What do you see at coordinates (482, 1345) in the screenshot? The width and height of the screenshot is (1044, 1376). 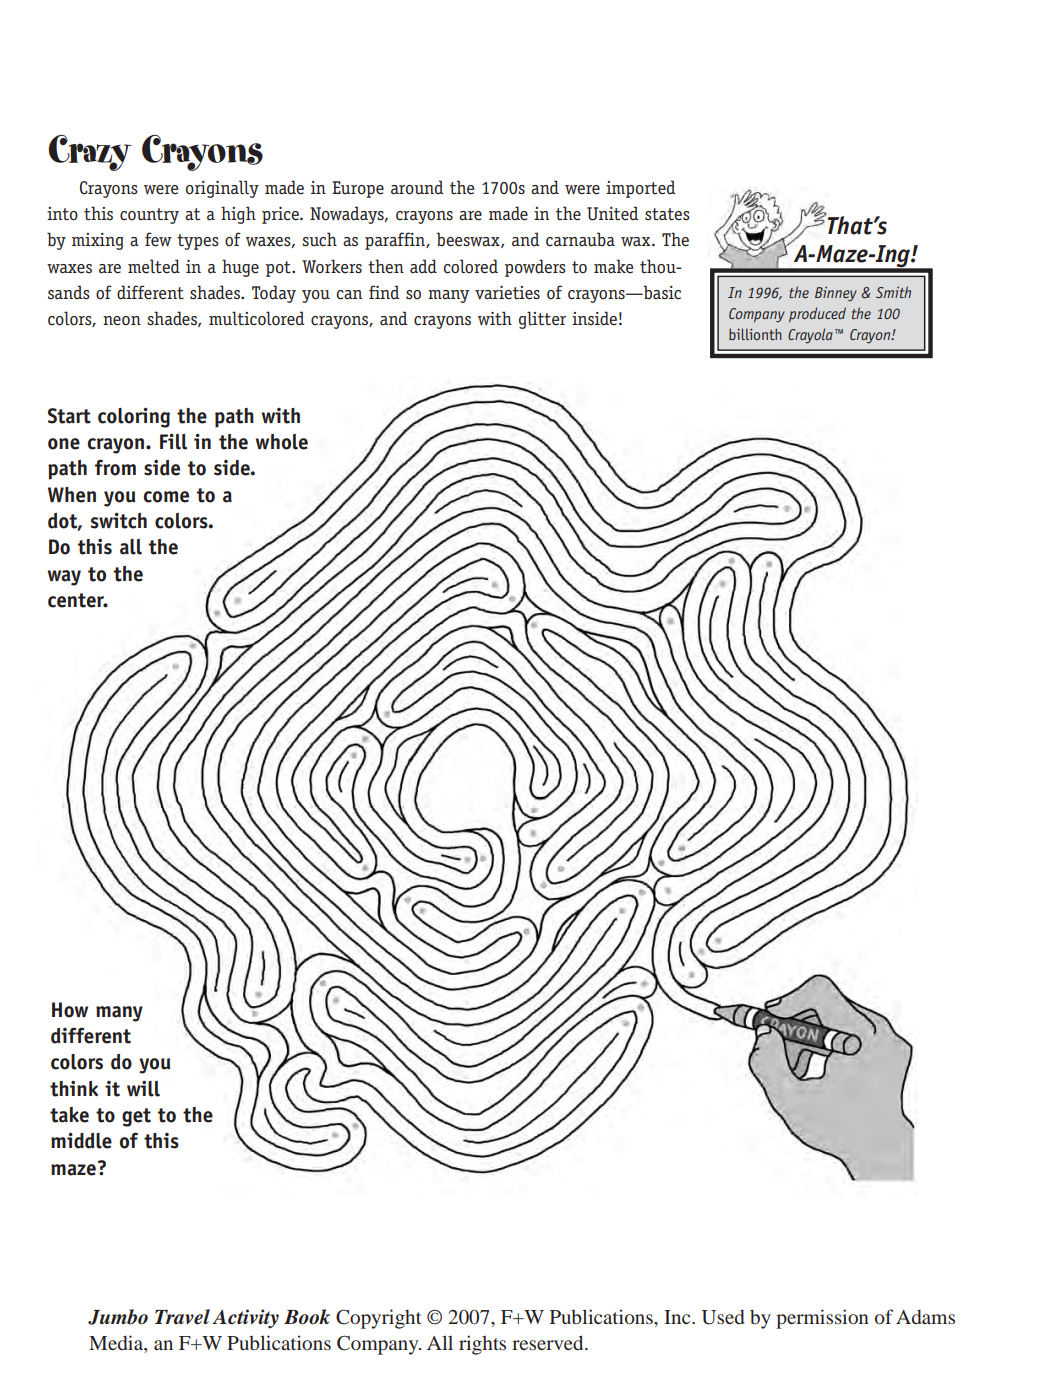 I see `rights` at bounding box center [482, 1345].
